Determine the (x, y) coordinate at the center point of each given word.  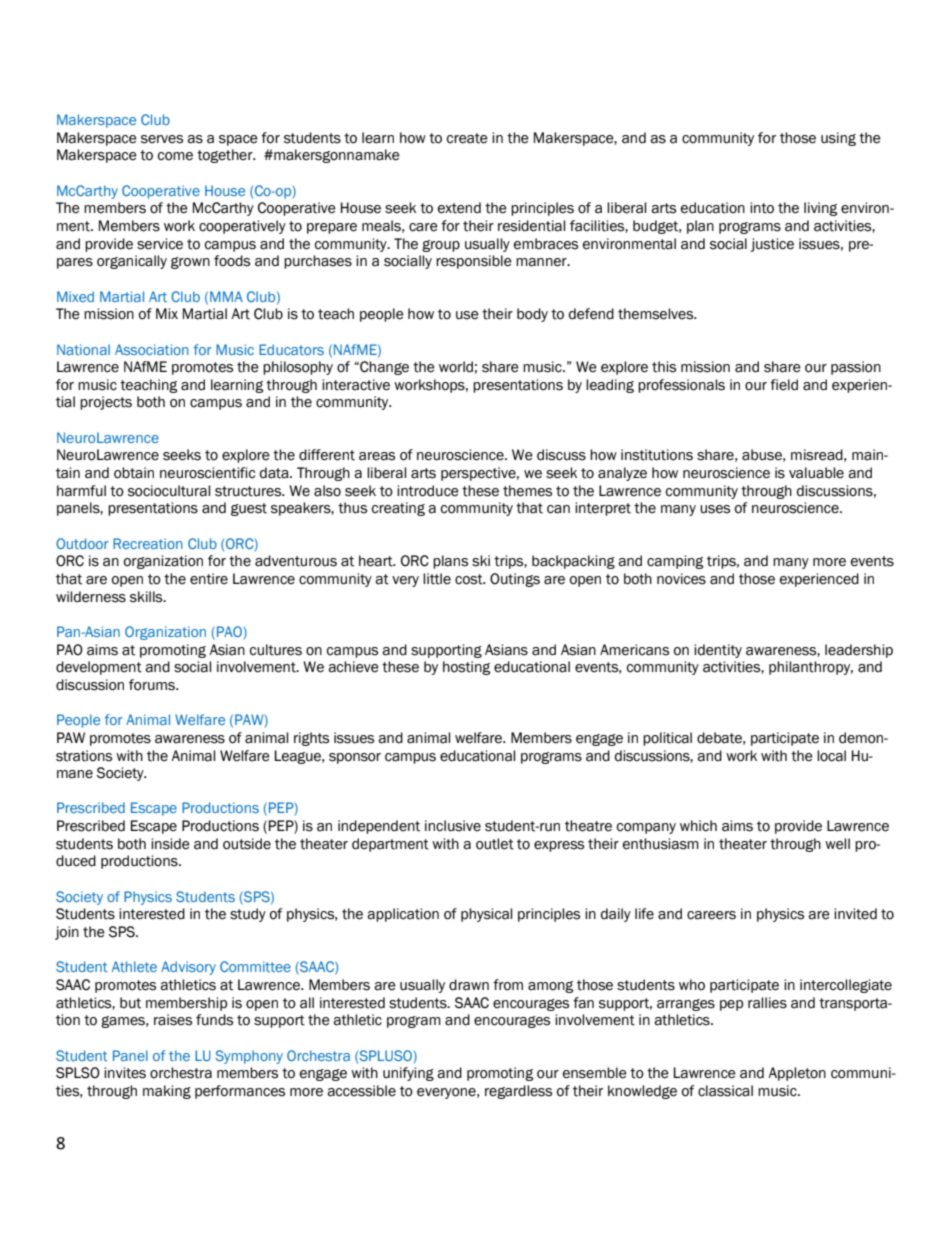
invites (125, 1073)
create (467, 138)
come (175, 156)
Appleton (797, 1074)
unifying (408, 1074)
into (762, 208)
